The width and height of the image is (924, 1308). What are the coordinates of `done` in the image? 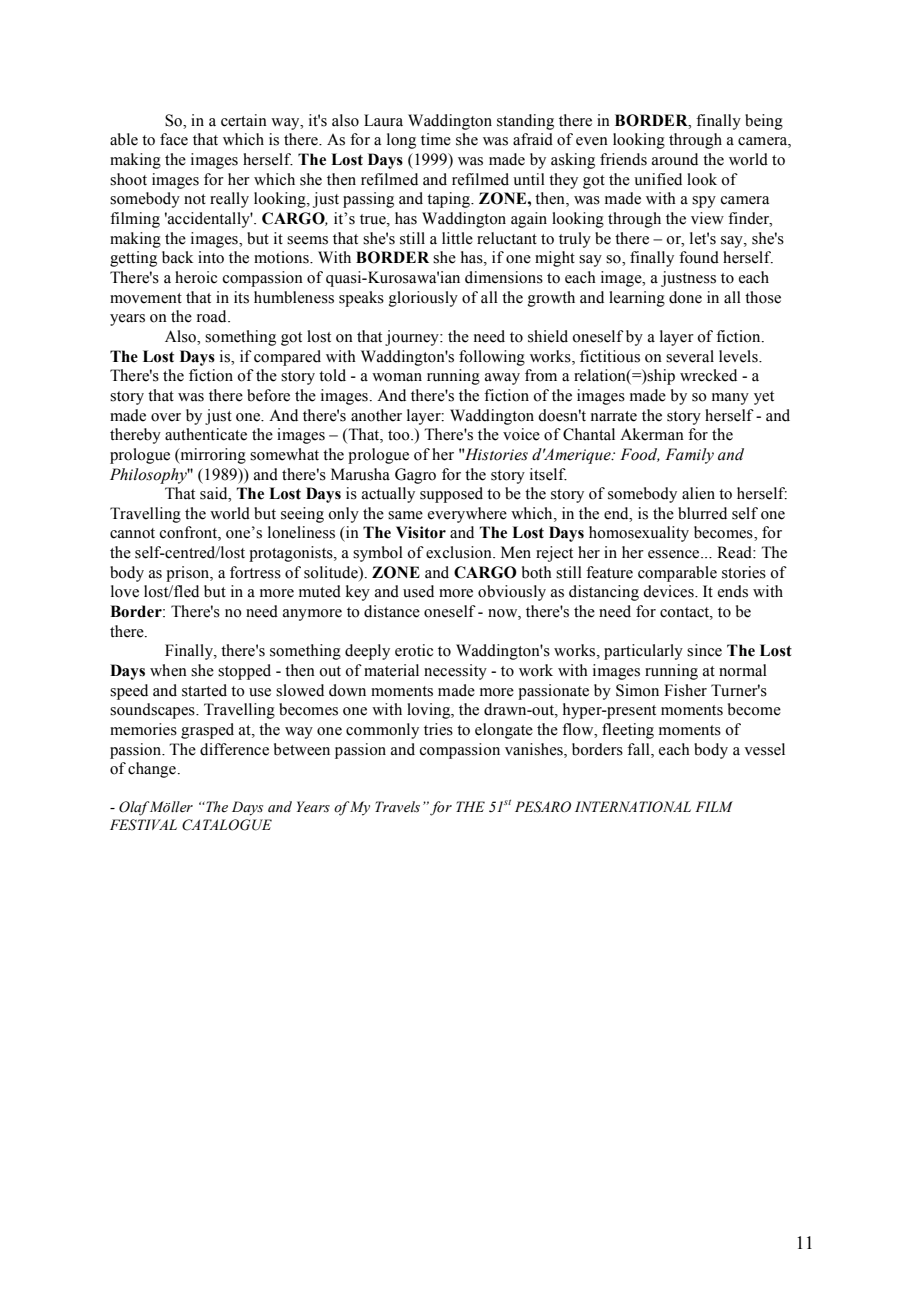 It's located at (685, 297).
